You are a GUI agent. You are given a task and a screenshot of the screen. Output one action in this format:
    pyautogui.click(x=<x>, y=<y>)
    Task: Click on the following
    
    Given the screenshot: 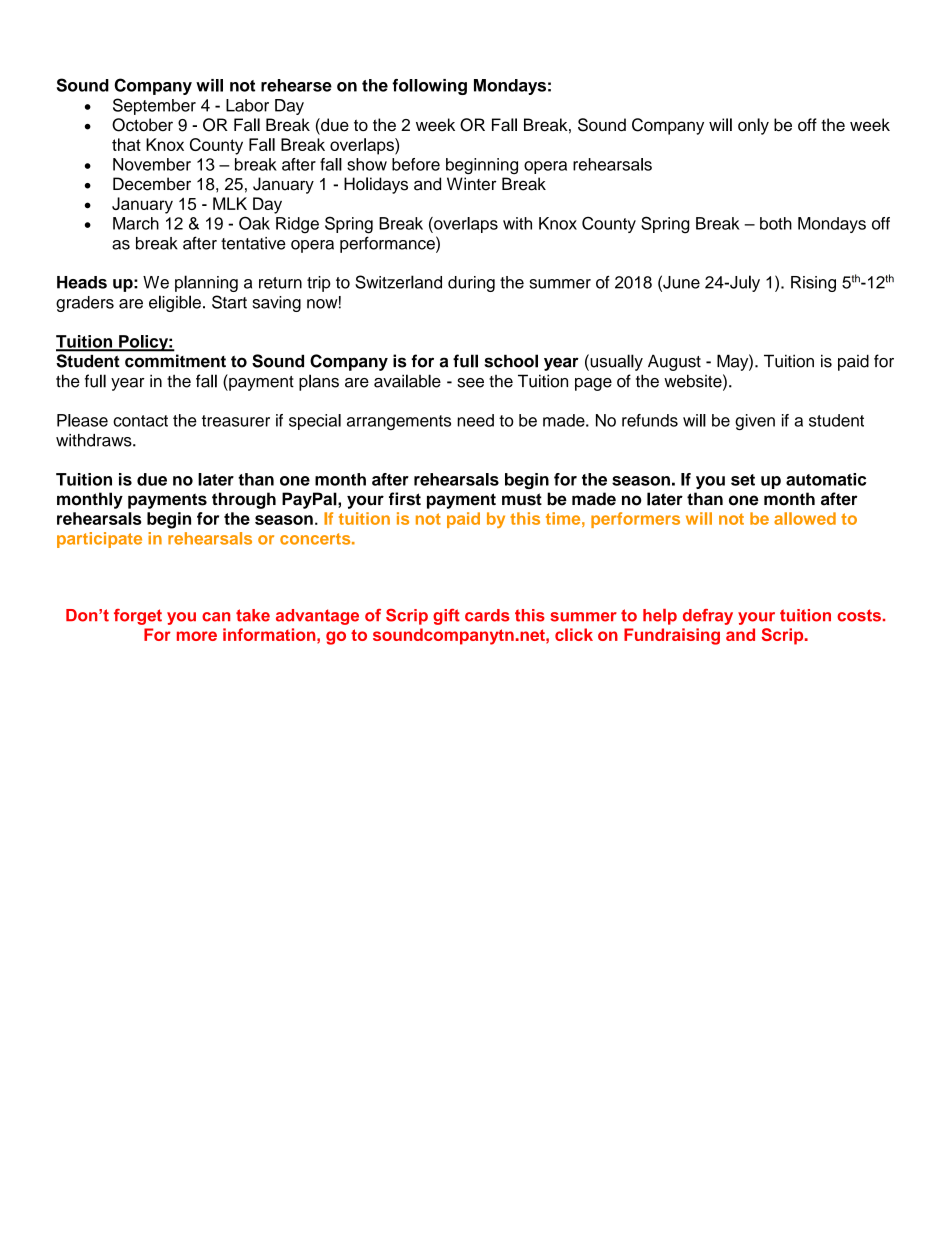 What is the action you would take?
    pyautogui.click(x=429, y=87)
